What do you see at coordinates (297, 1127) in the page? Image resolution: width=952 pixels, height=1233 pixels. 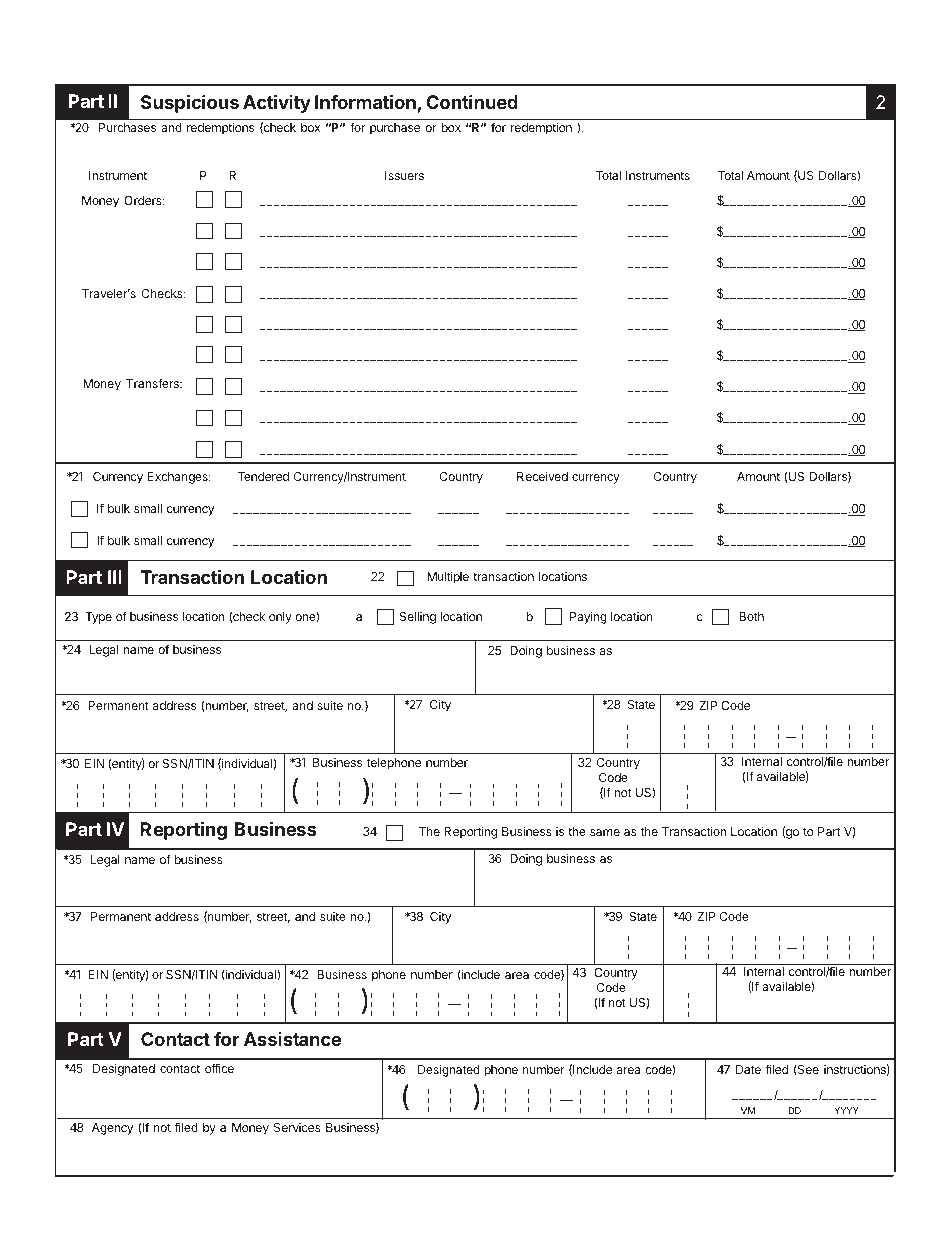 I see `Services` at bounding box center [297, 1127].
